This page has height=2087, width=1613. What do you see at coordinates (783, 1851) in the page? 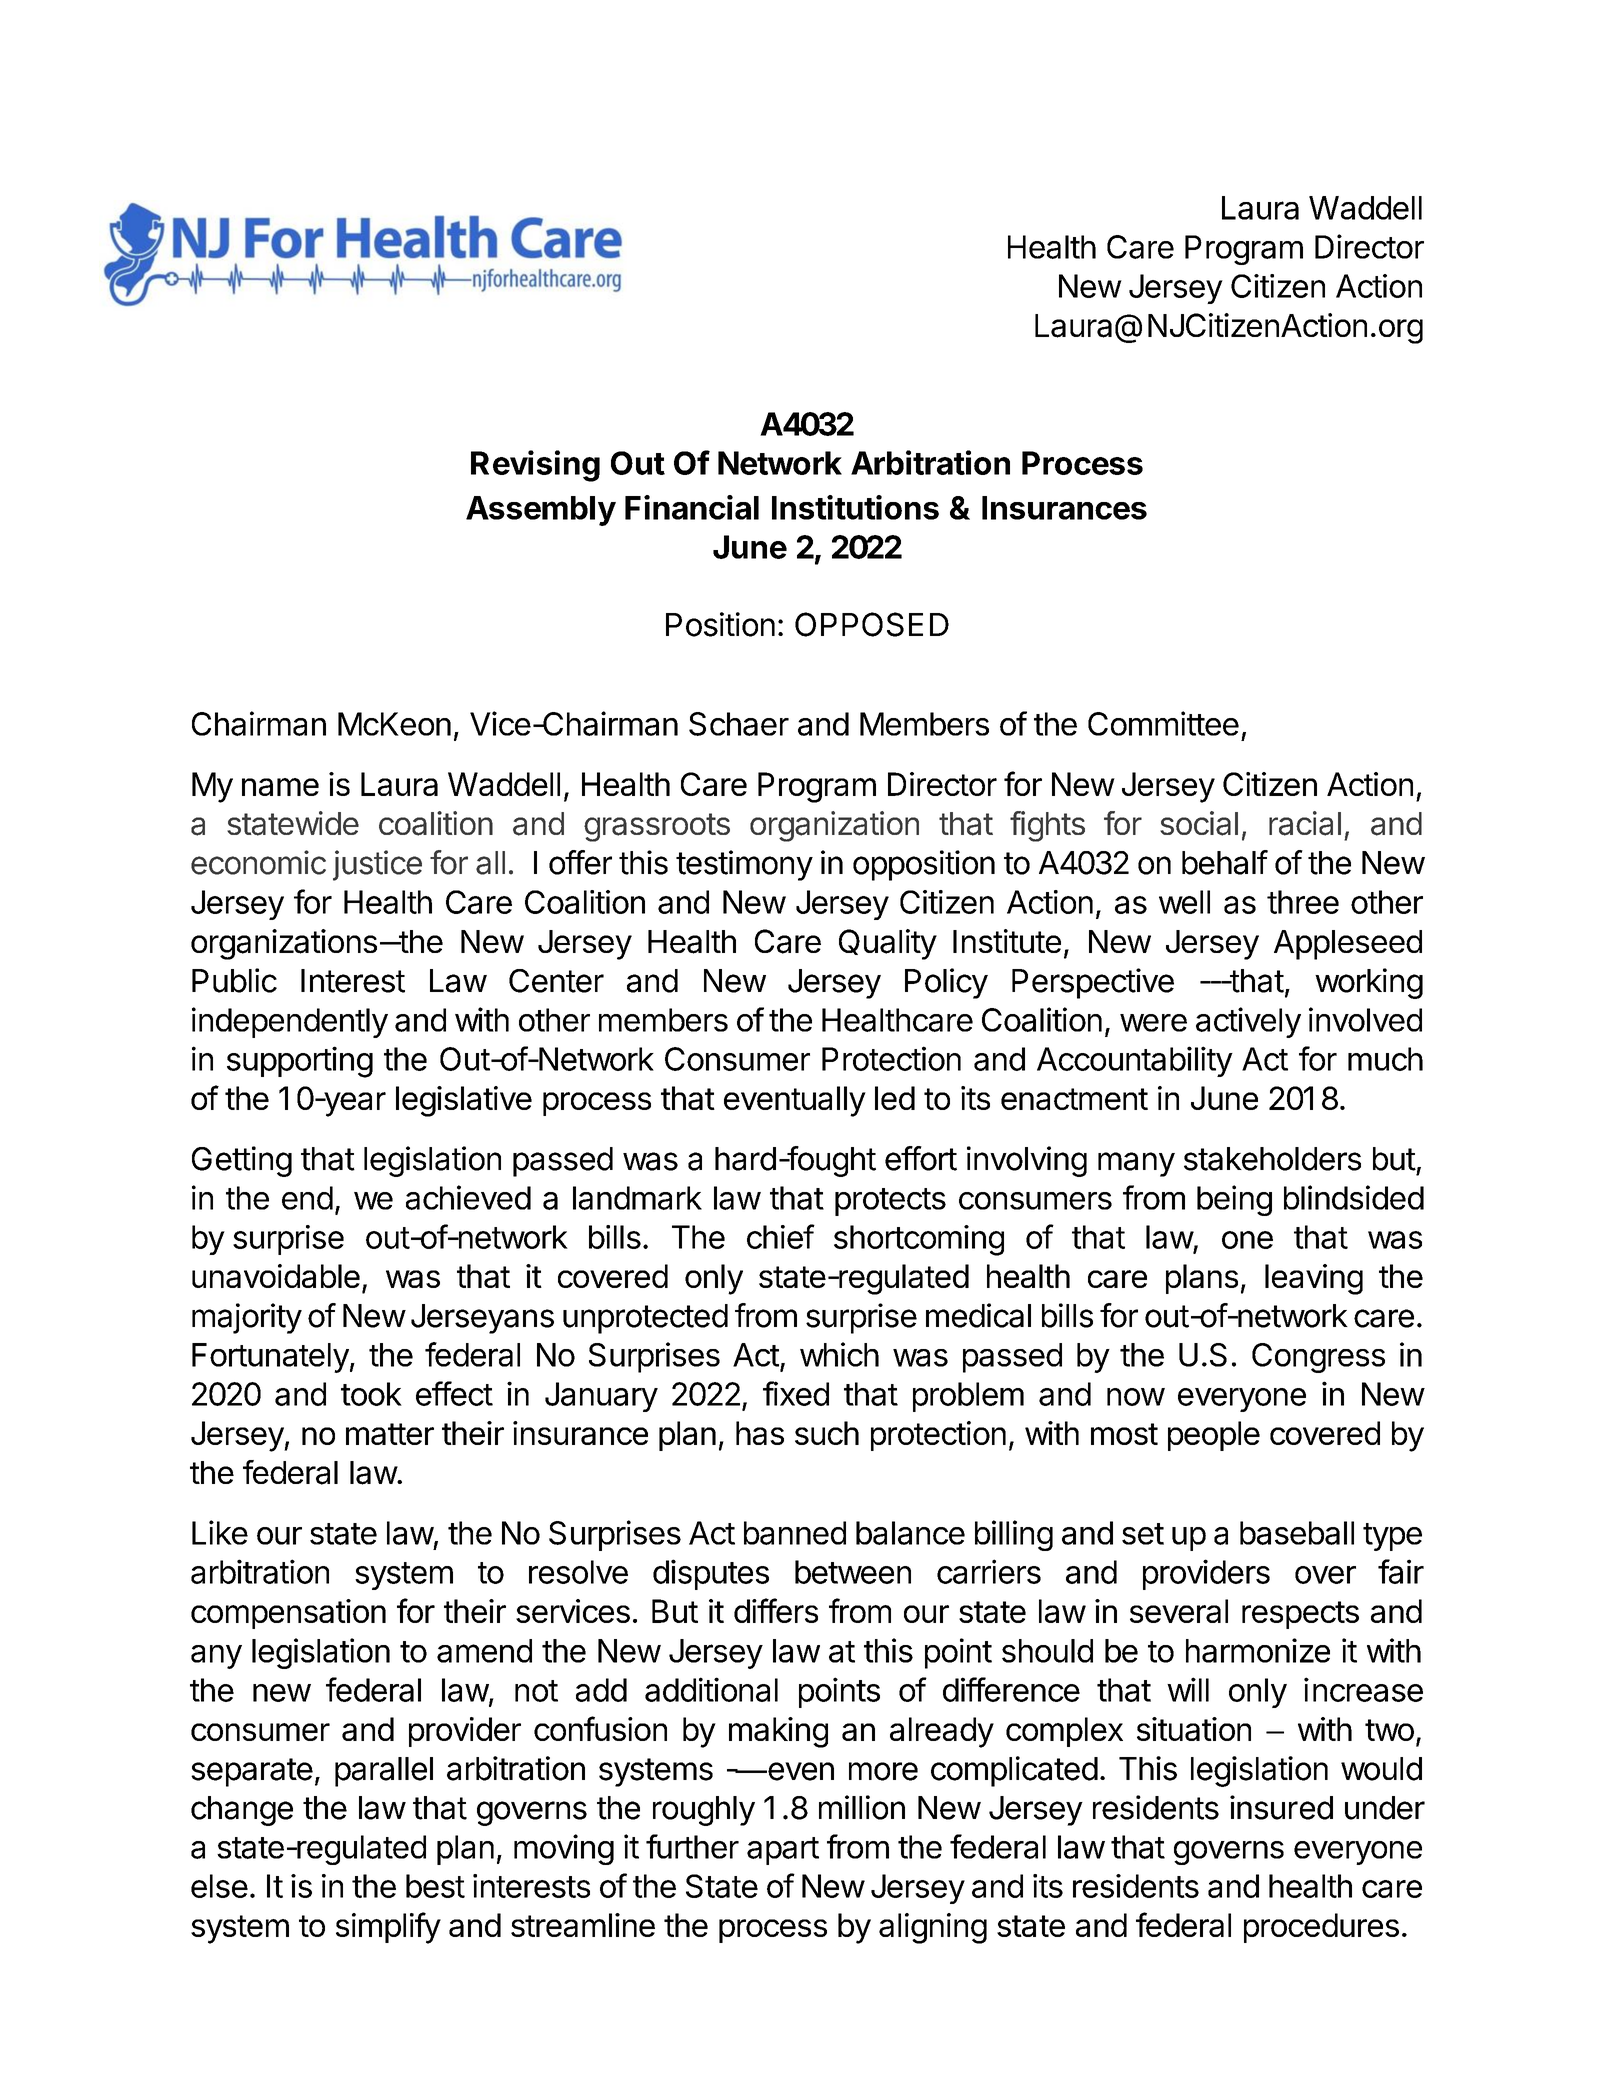
I see `apart` at bounding box center [783, 1851].
